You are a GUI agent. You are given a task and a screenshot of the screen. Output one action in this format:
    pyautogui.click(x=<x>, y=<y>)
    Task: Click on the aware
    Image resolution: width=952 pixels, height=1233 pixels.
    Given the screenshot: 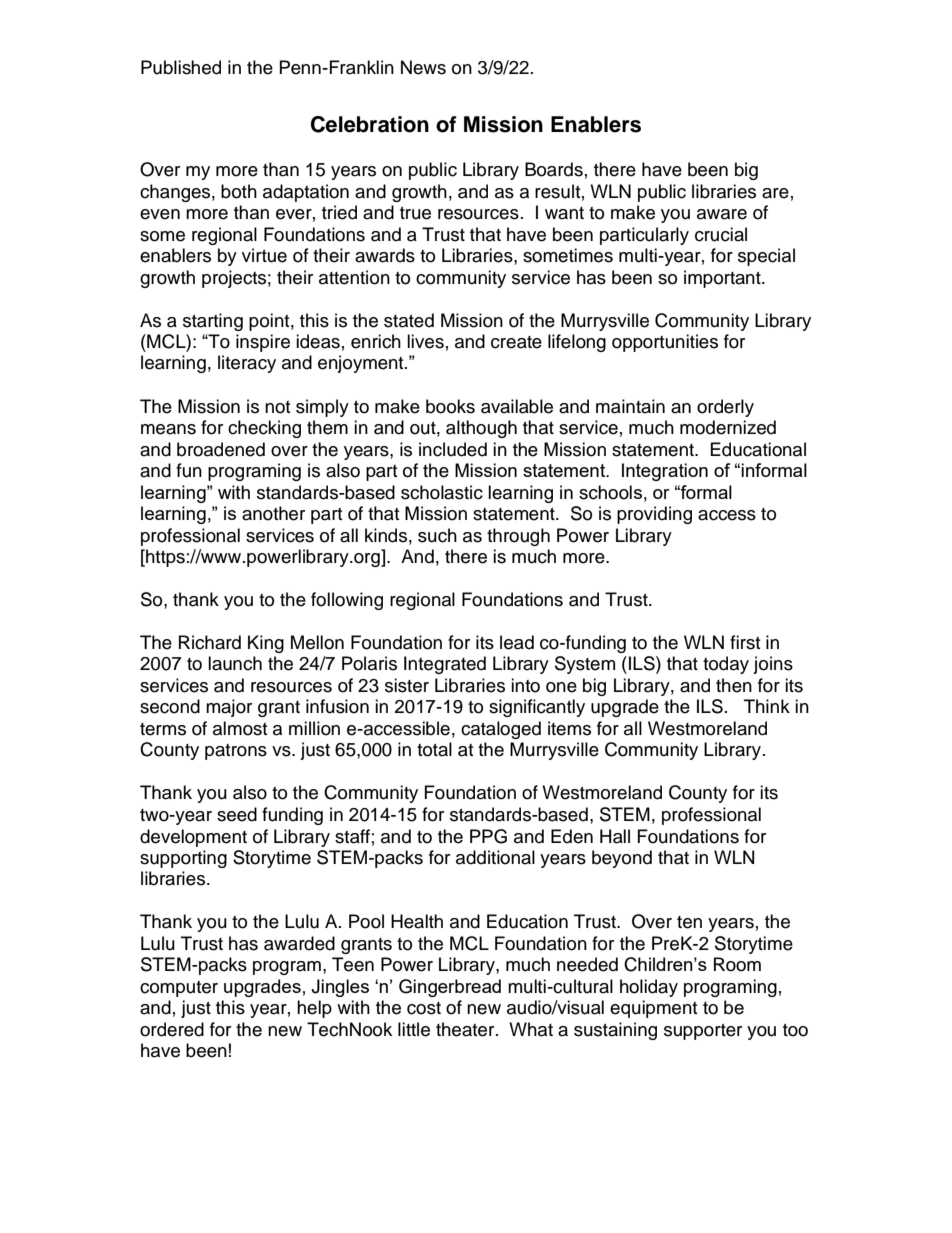 What is the action you would take?
    pyautogui.click(x=722, y=214)
